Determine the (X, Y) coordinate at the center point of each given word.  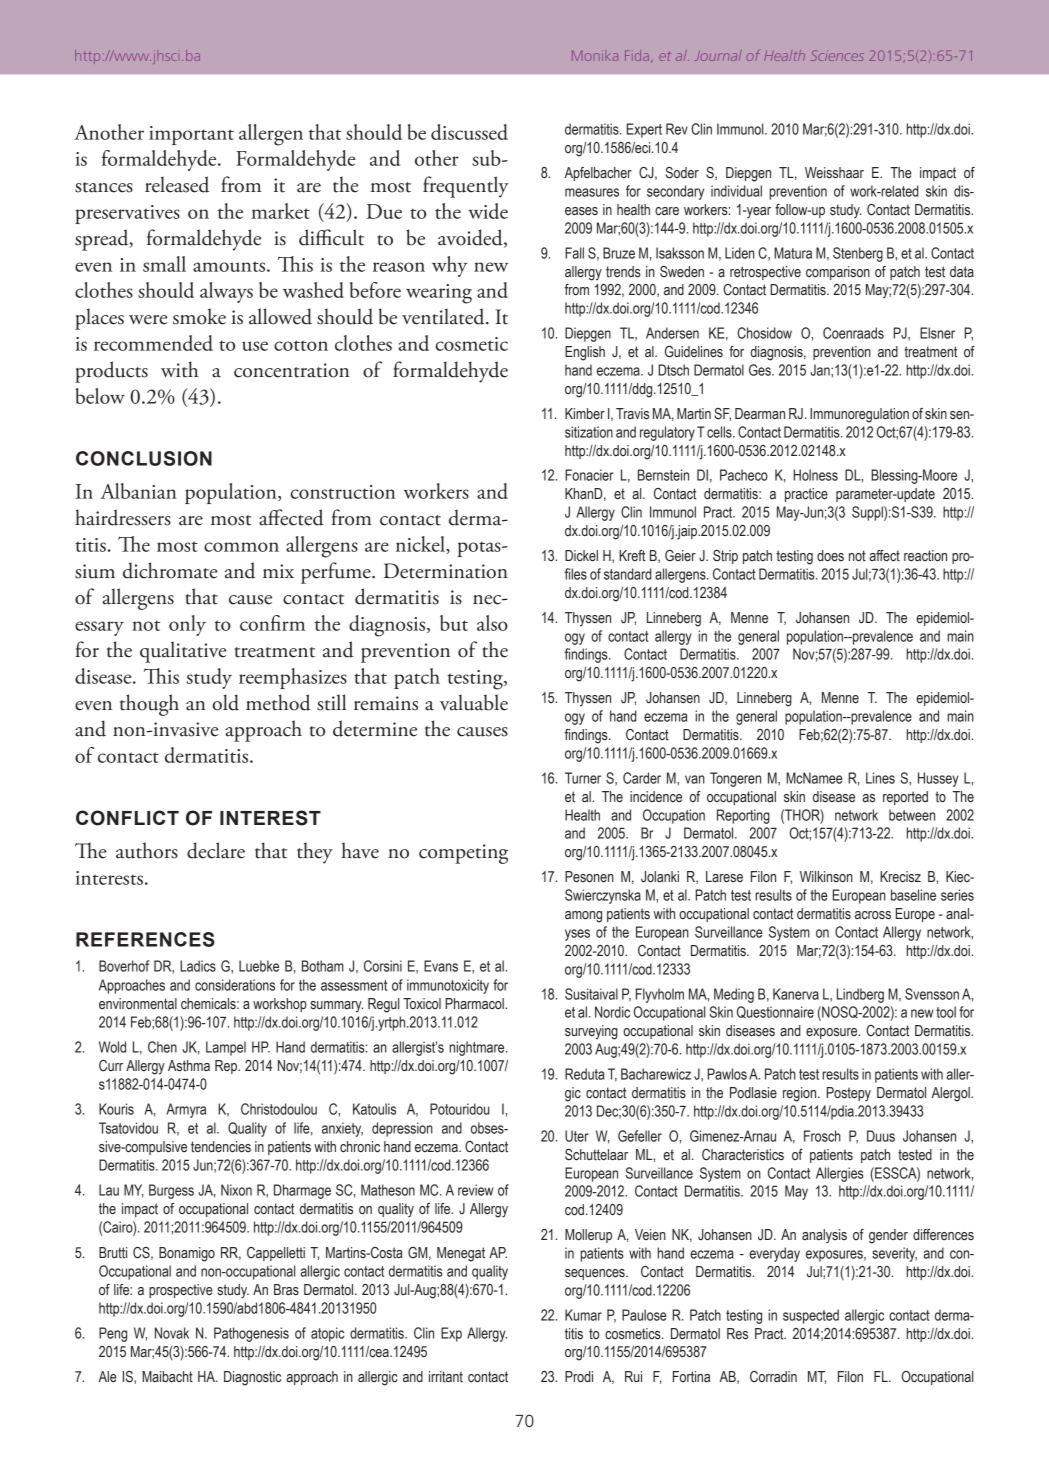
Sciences (837, 55)
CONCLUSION (144, 458)
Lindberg (860, 995)
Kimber (585, 414)
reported (905, 798)
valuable (474, 702)
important (191, 135)
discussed (469, 132)
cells (720, 432)
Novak (172, 1333)
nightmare (478, 1048)
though (149, 705)
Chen (162, 1047)
